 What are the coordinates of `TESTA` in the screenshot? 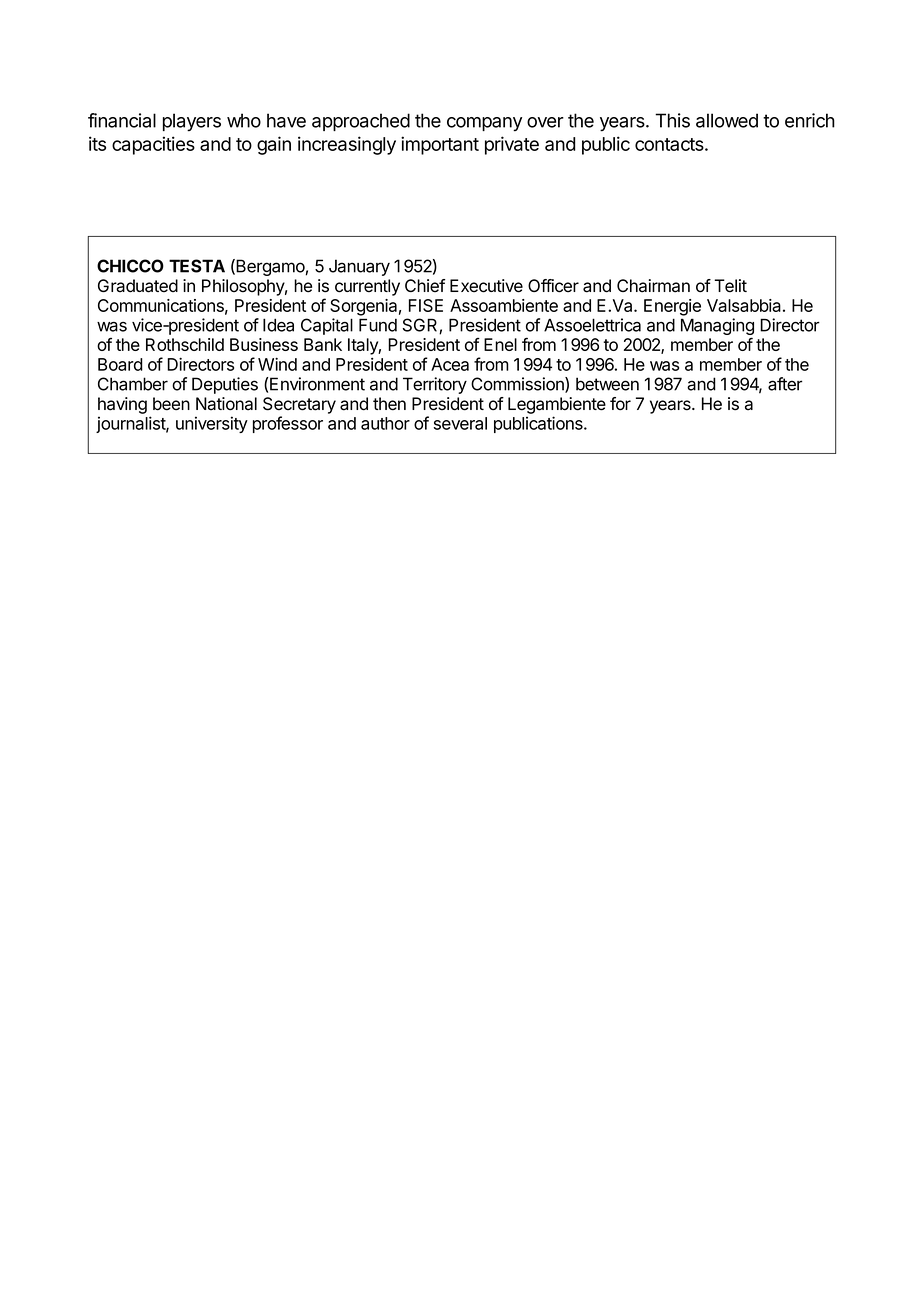 It's located at (197, 266).
